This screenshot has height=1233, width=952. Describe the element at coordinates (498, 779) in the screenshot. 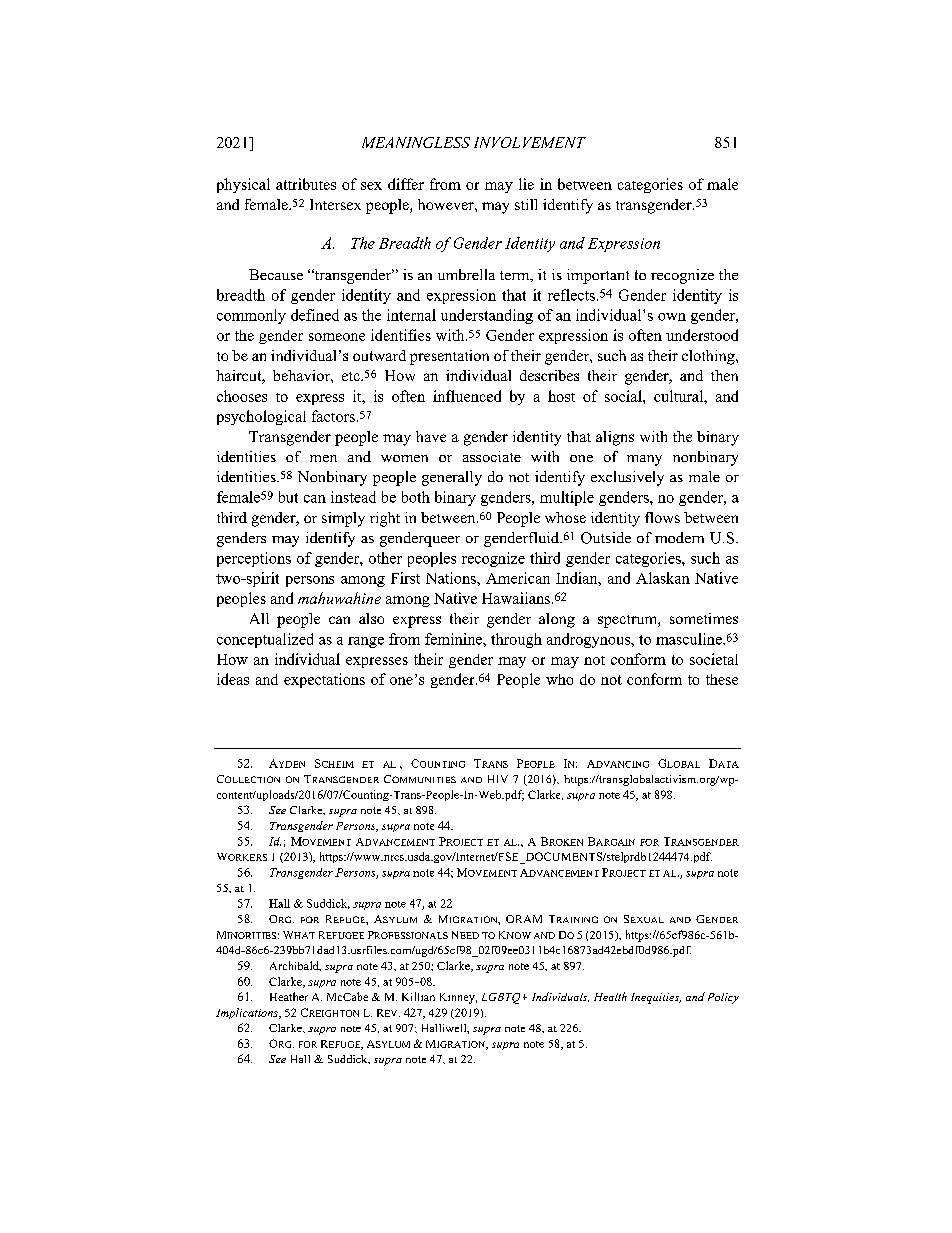

I see `HIV` at that location.
